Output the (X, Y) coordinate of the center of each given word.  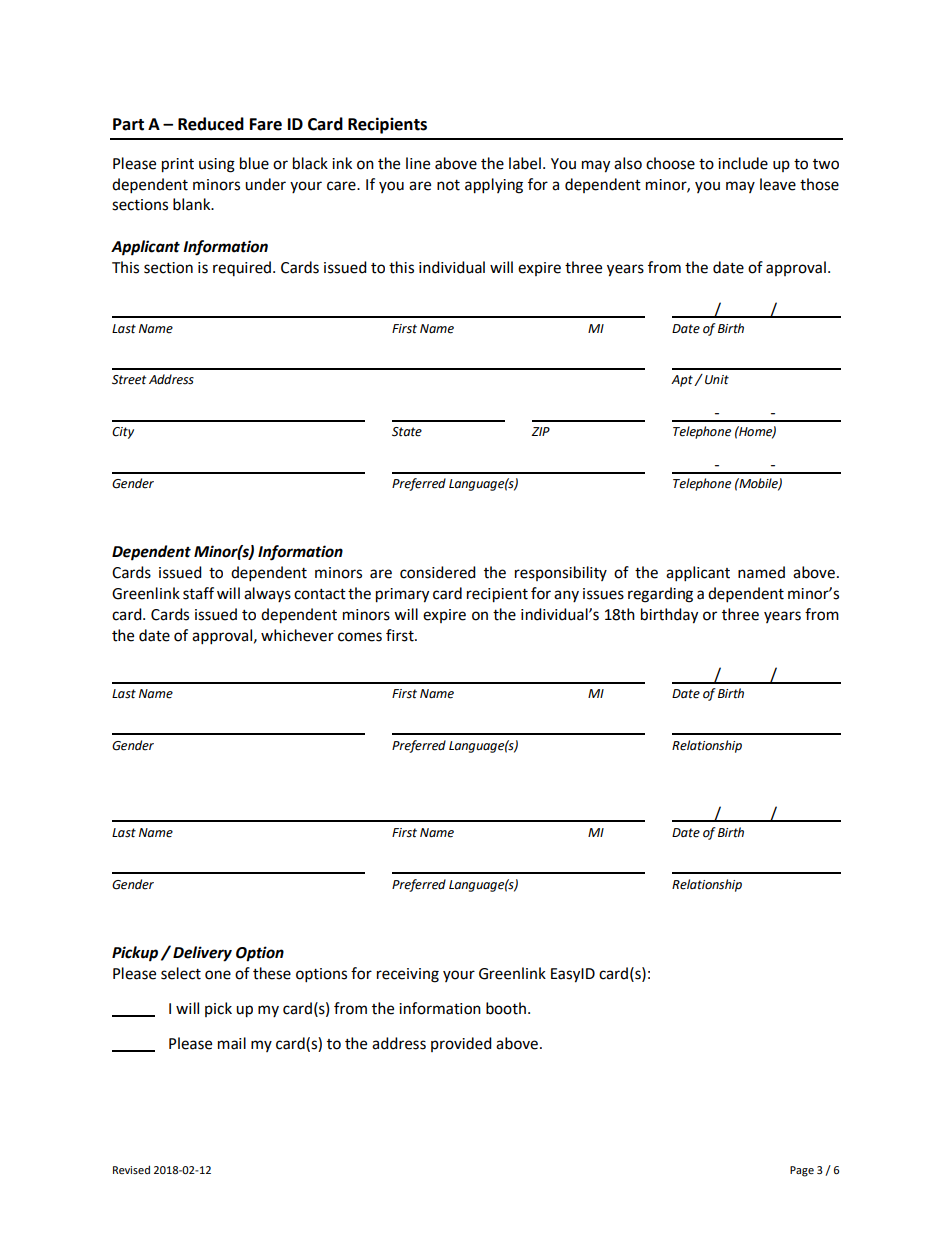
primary (402, 595)
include (743, 163)
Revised (131, 1169)
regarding (660, 595)
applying (494, 186)
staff (198, 593)
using (217, 165)
